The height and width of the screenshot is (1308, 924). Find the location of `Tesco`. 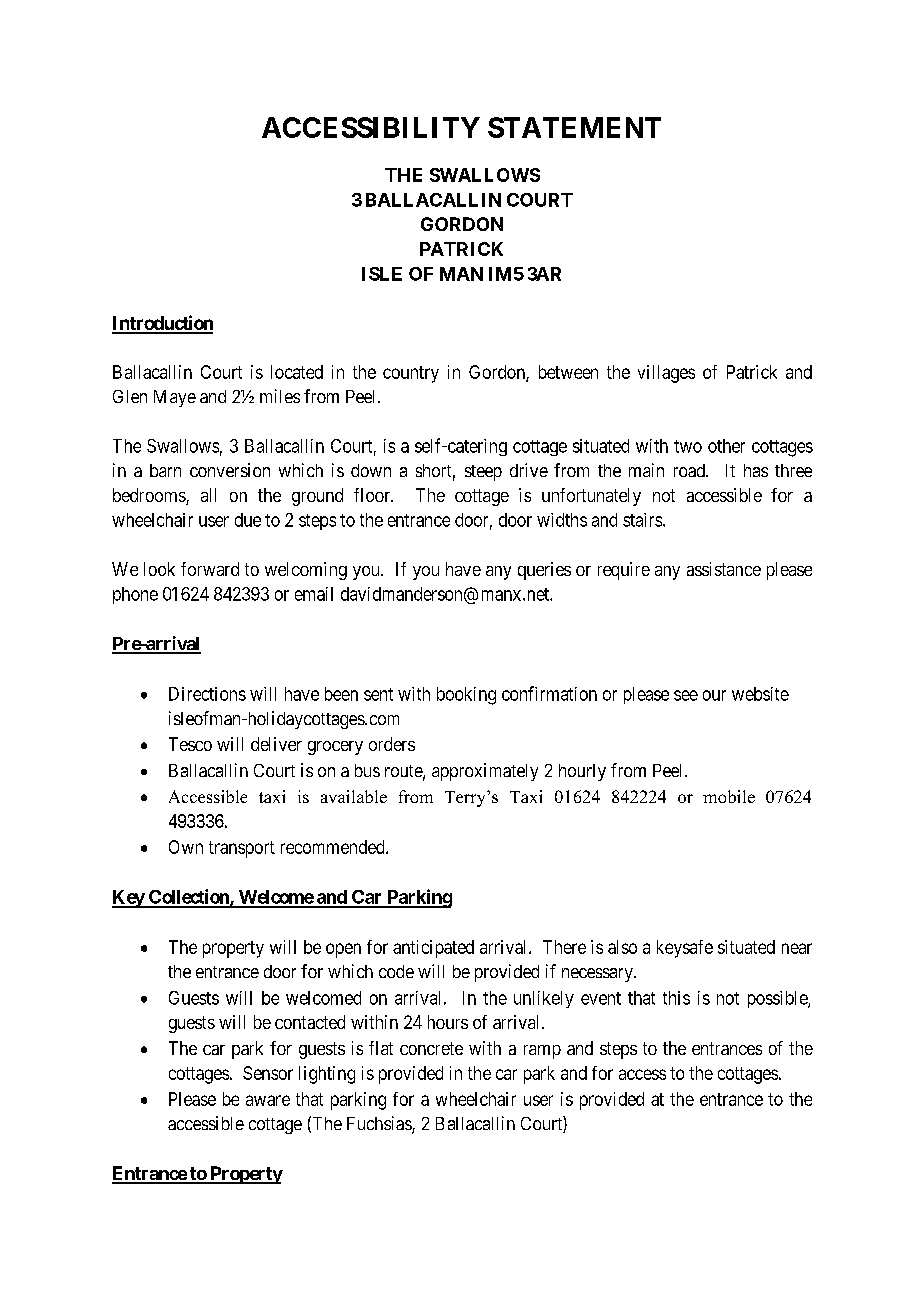

Tesco is located at coordinates (190, 744).
